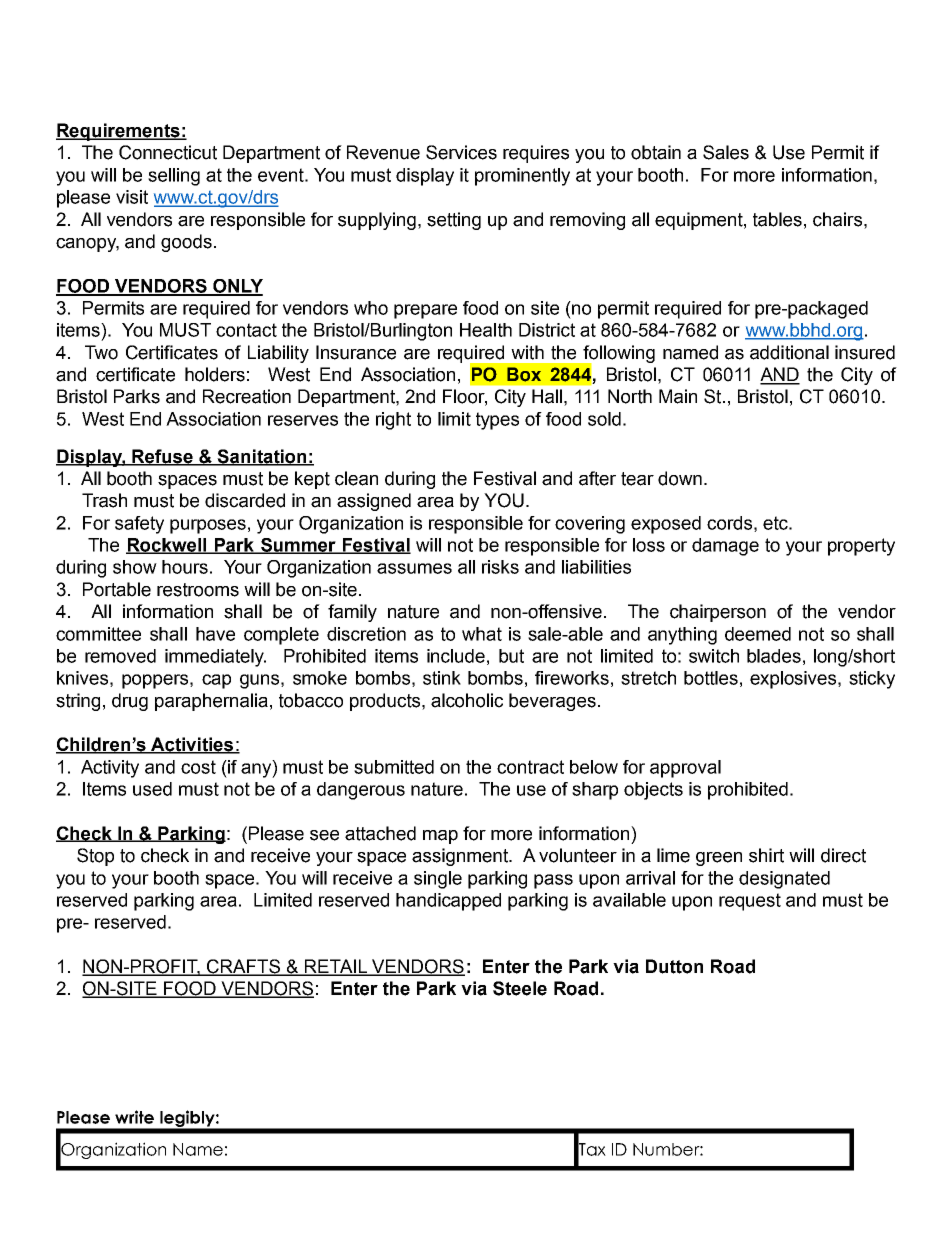  What do you see at coordinates (497, 421) in the screenshot?
I see `types` at bounding box center [497, 421].
